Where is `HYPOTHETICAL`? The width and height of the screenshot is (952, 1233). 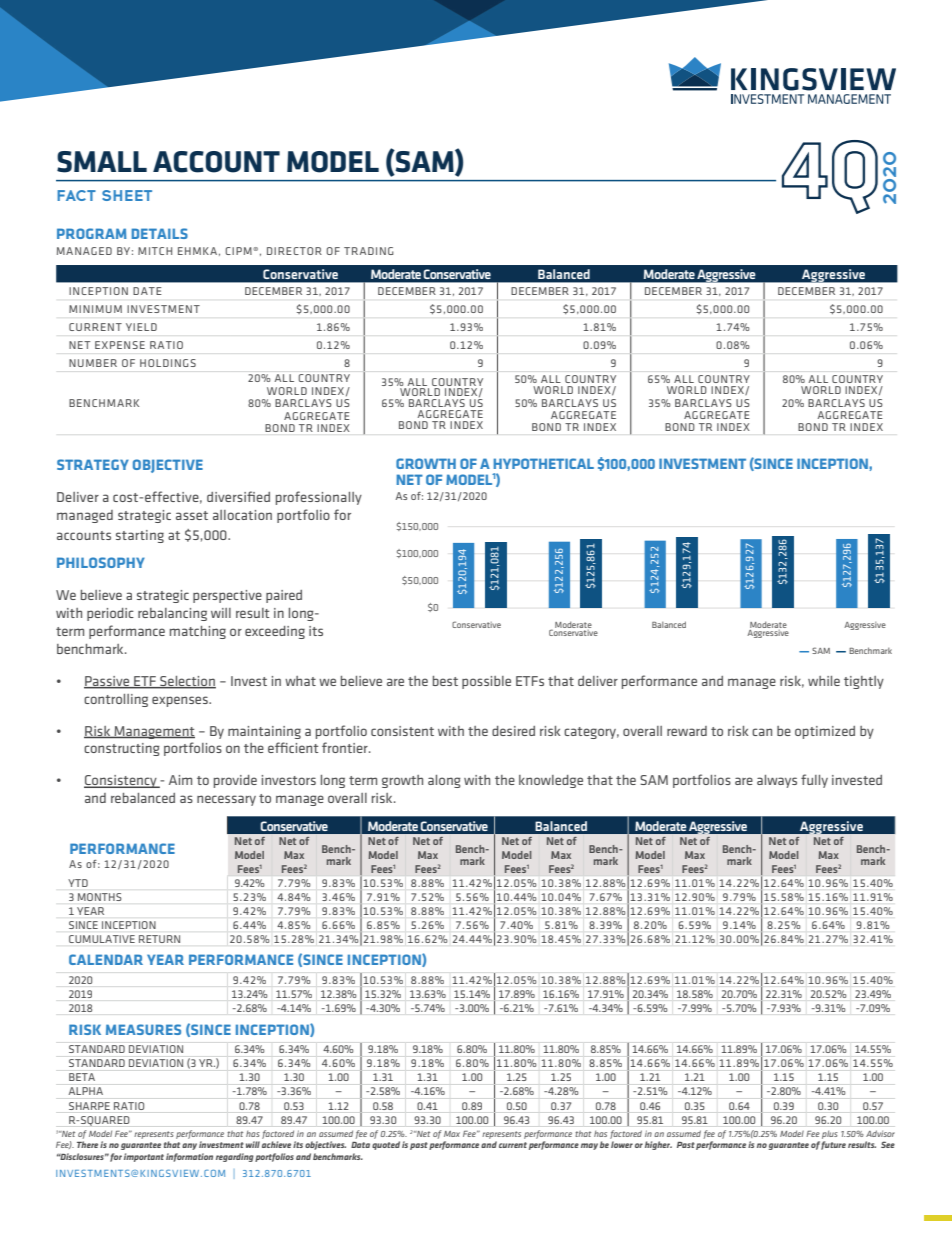 HYPOTHETICAL is located at coordinates (544, 463).
